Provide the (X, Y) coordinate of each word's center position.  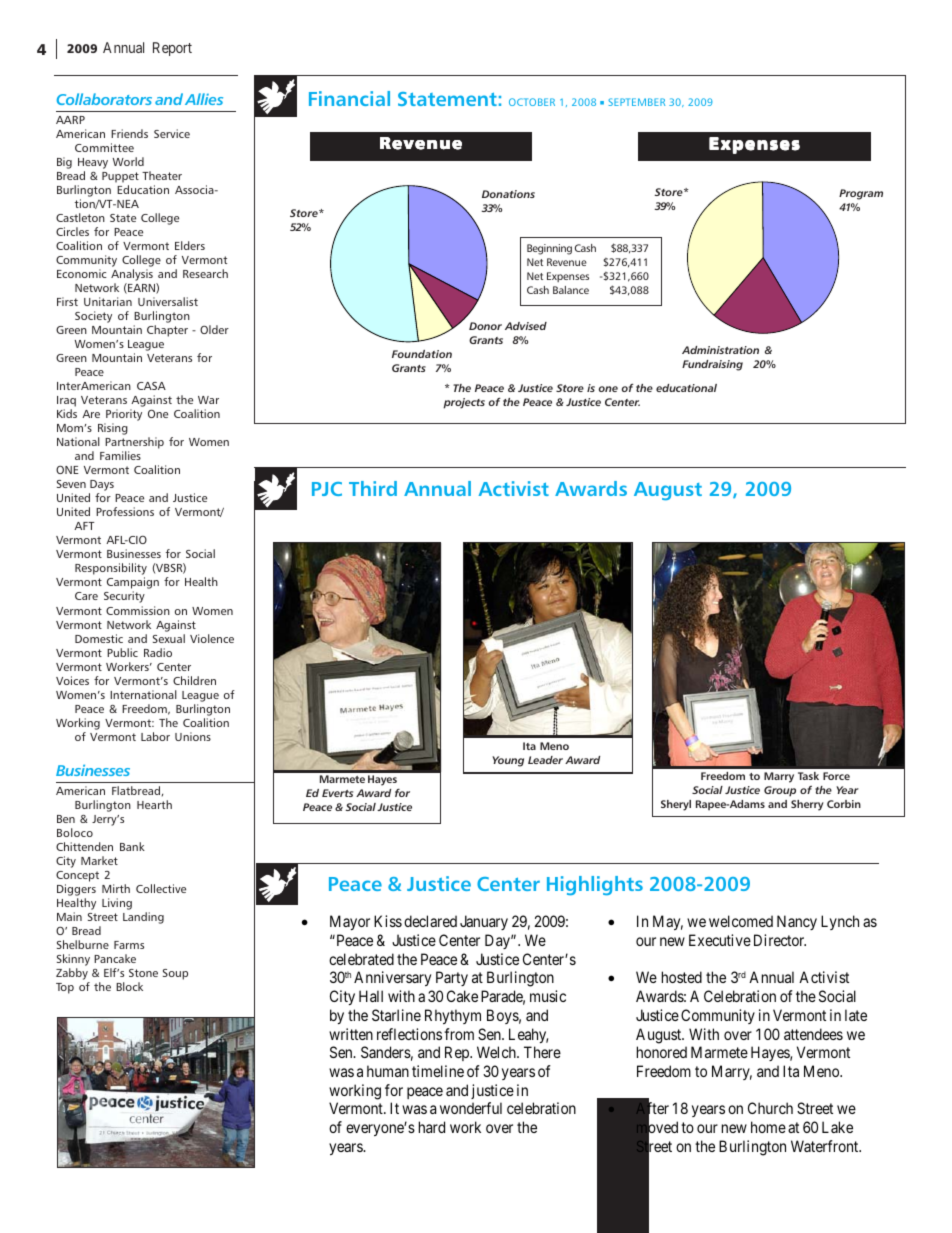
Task (808, 776)
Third (373, 488)
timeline (438, 1071)
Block (129, 986)
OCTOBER (532, 102)
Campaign (133, 584)
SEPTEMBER (636, 102)
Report (172, 49)
